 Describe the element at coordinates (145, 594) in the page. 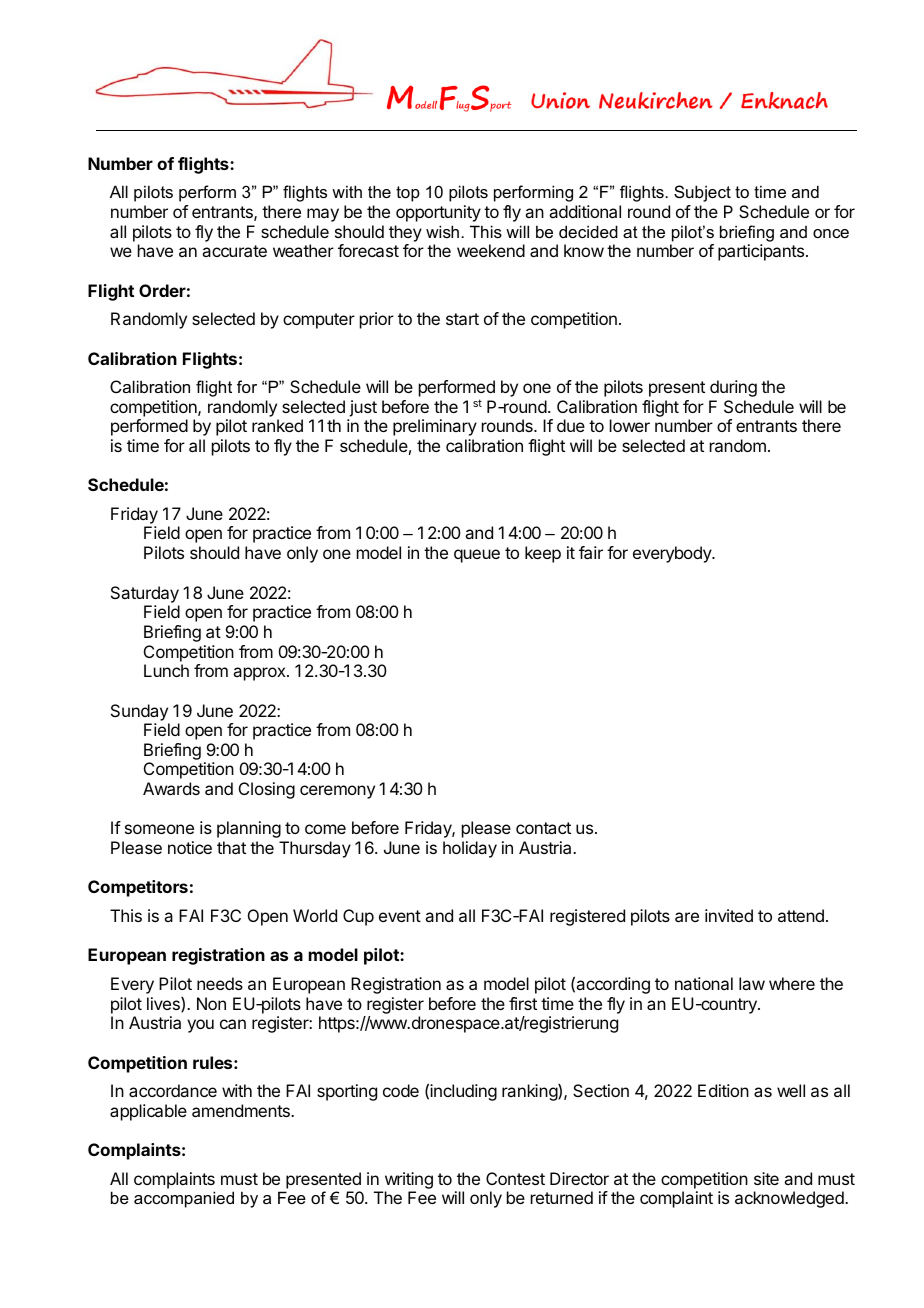

I see `Saturday` at that location.
